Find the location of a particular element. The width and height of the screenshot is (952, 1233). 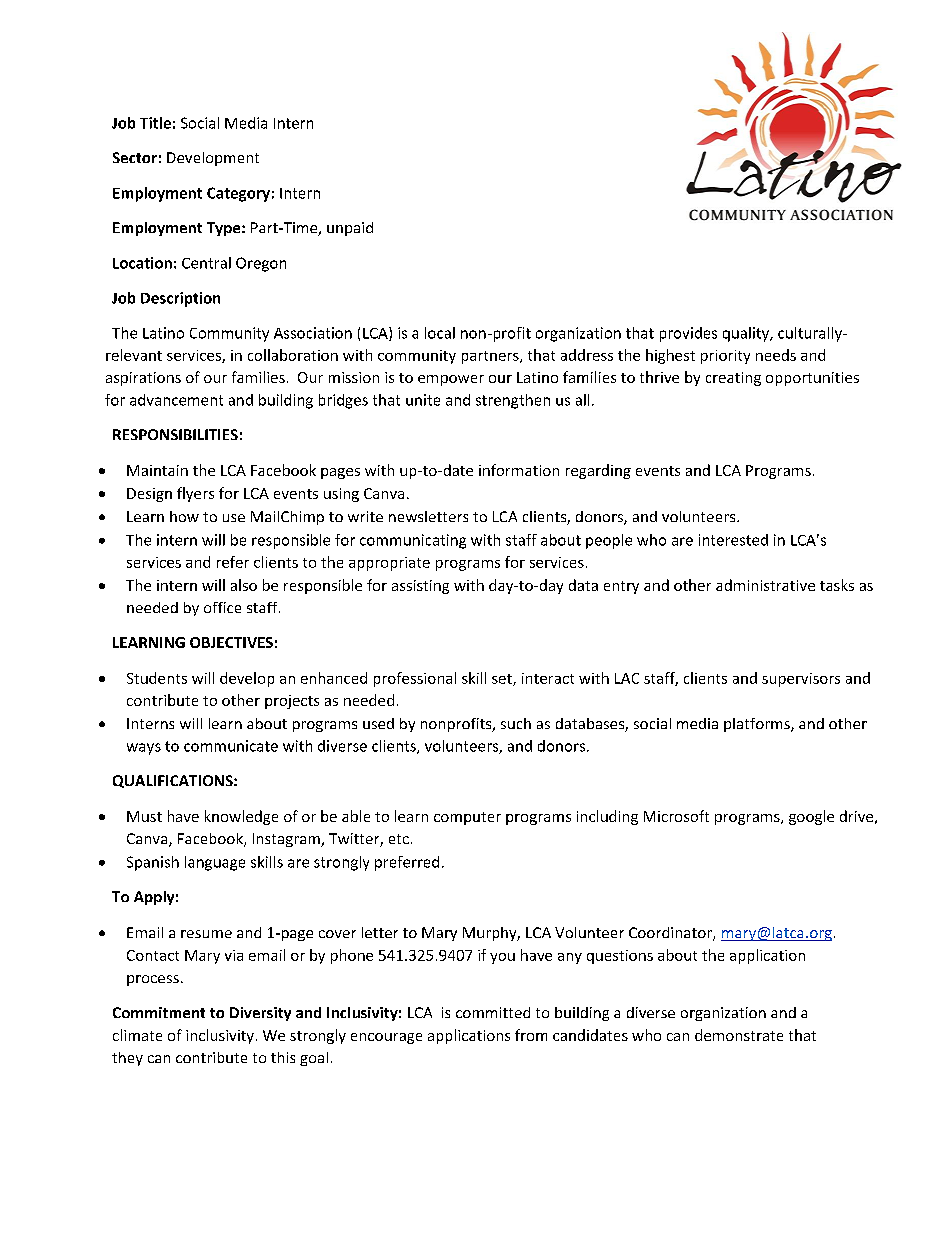

Diversity is located at coordinates (260, 1014).
